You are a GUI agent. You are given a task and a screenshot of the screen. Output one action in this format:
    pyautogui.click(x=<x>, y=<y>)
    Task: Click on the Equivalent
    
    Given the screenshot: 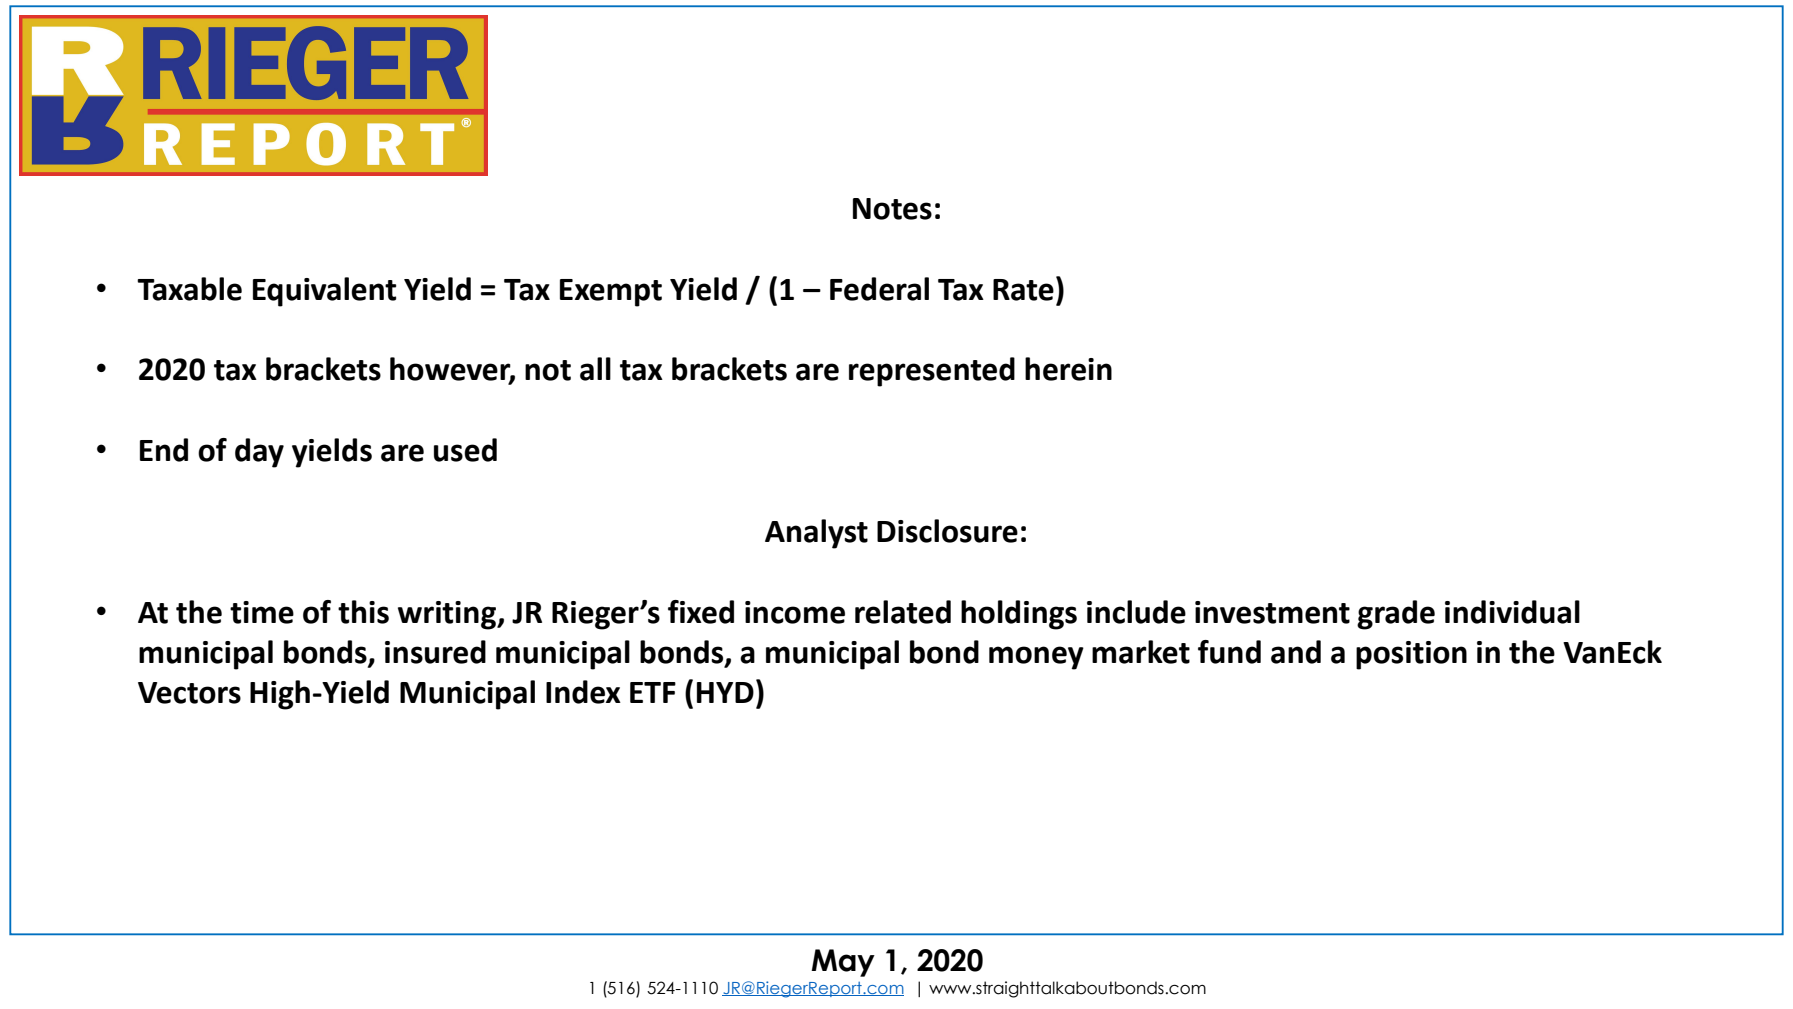 What is the action you would take?
    pyautogui.click(x=324, y=292)
